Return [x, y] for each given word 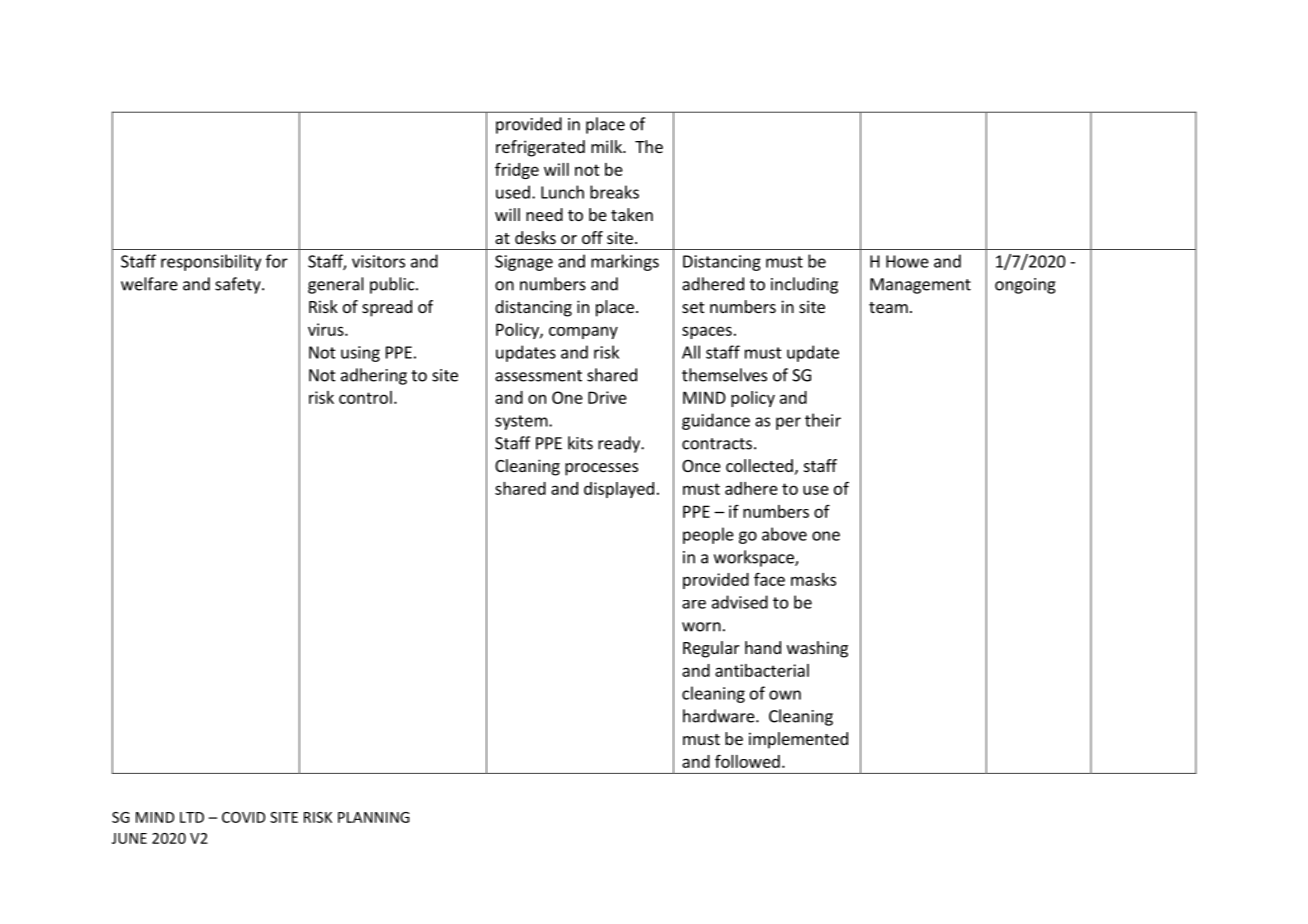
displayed [619, 490]
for [277, 261]
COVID [243, 817]
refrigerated [540, 148]
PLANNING [374, 817]
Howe [907, 261]
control [365, 397]
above [784, 534]
